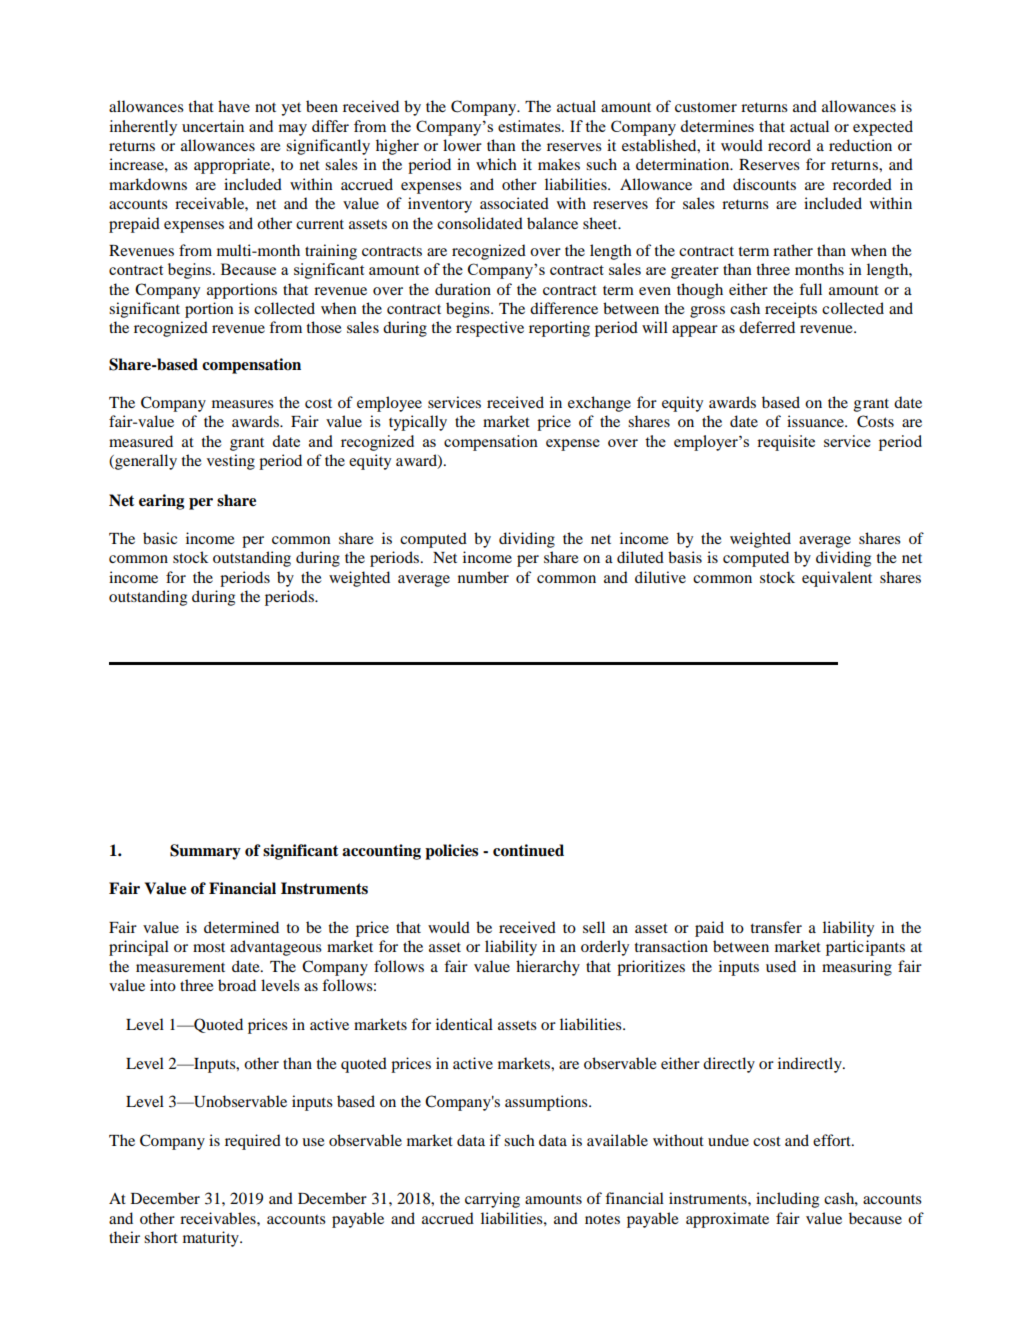 The height and width of the document is (1336, 1032). Describe the element at coordinates (548, 968) in the document. I see `hierarchy` at that location.
